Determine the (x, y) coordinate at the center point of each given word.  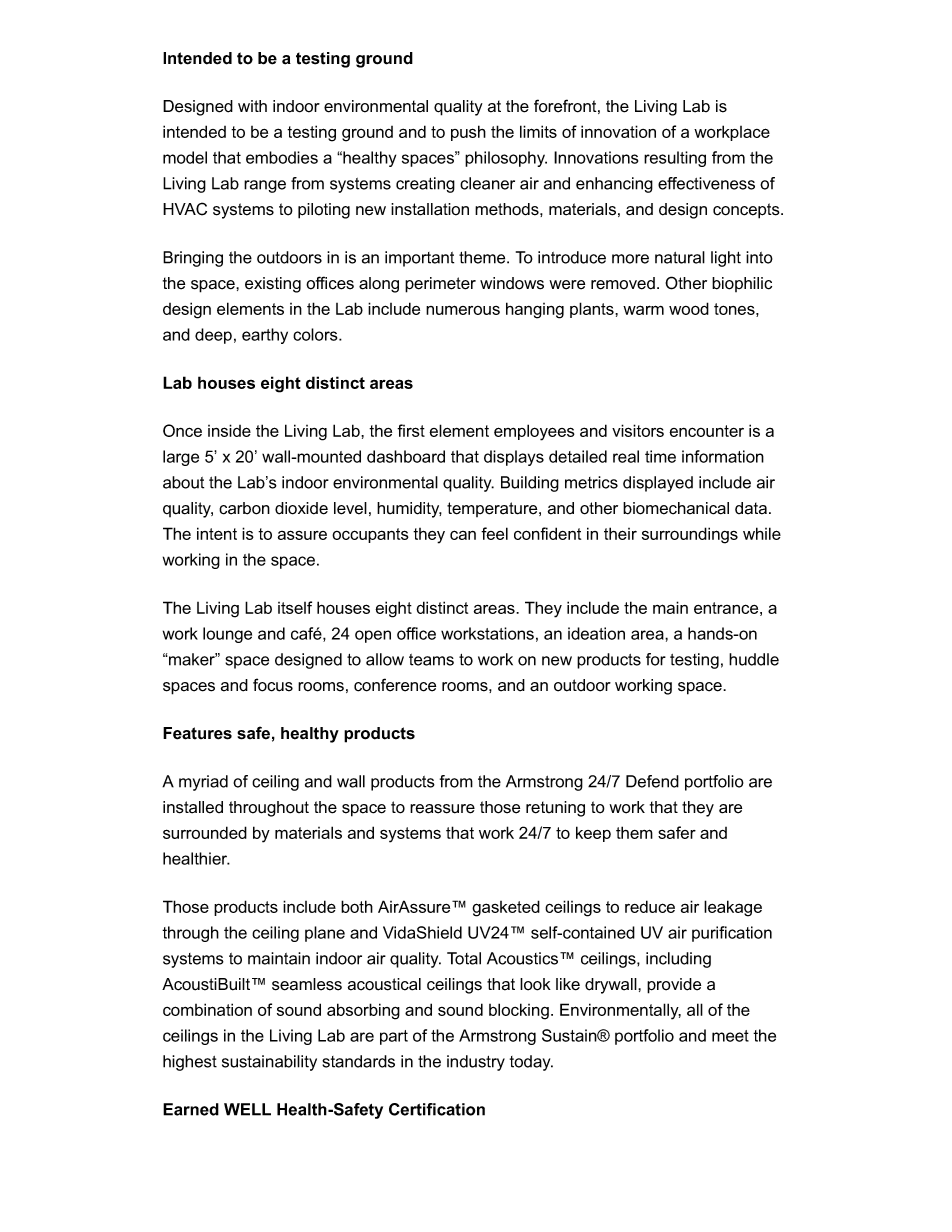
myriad (203, 783)
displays (514, 458)
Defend (652, 781)
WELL (247, 1109)
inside (229, 430)
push (468, 133)
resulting (675, 159)
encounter (706, 431)
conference (395, 685)
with (252, 106)
